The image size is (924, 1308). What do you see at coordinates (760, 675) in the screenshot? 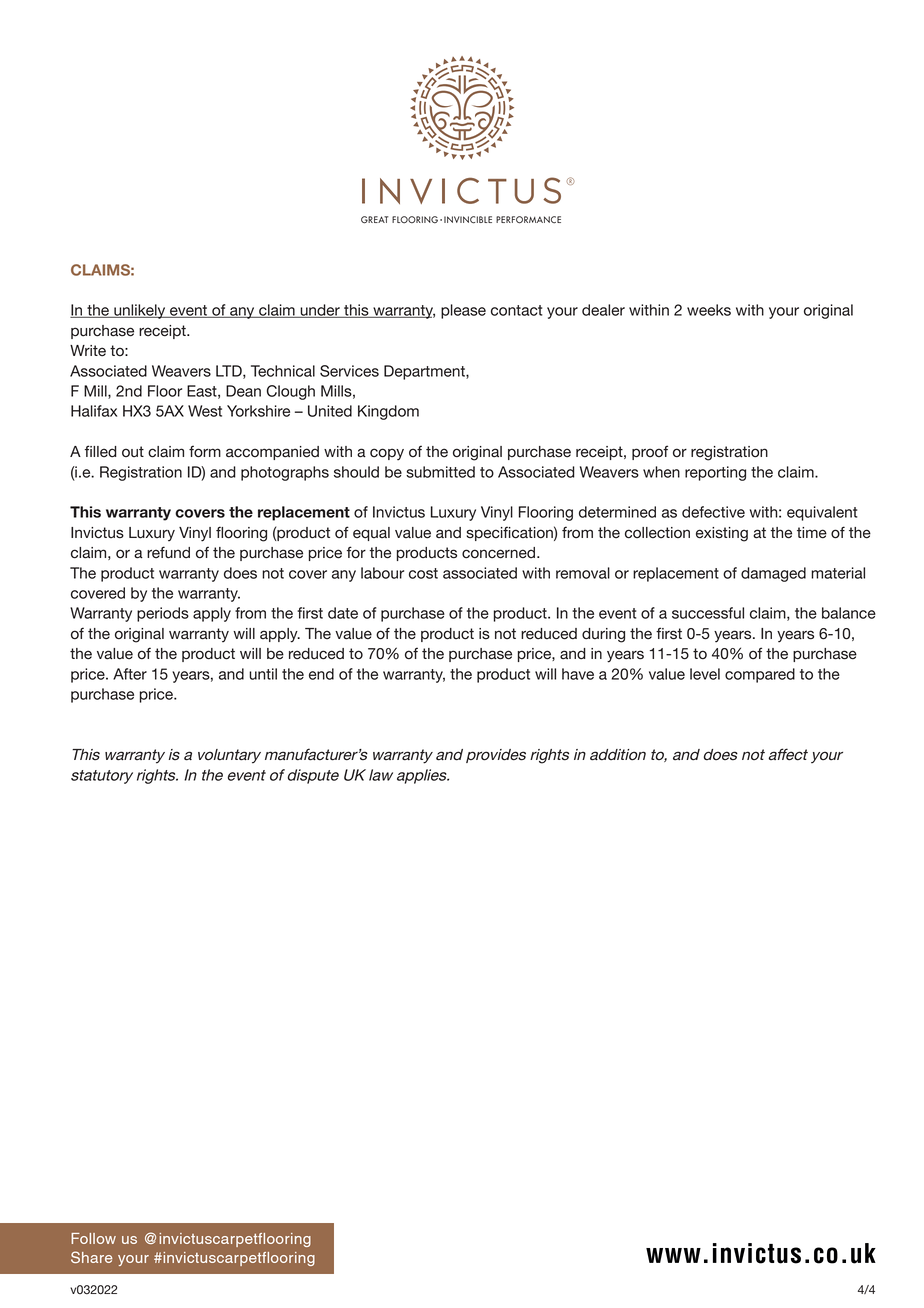
I see `compared` at bounding box center [760, 675].
